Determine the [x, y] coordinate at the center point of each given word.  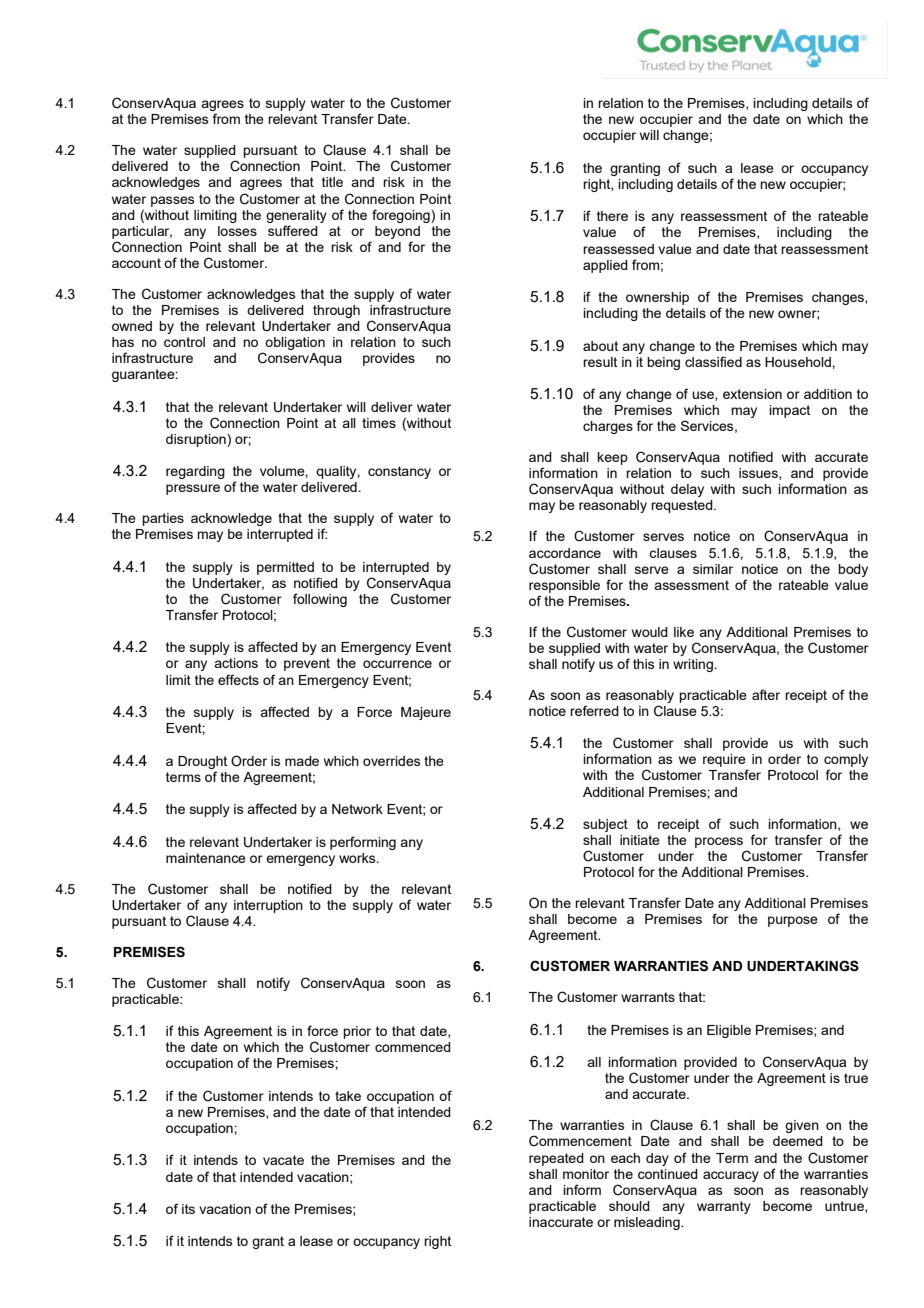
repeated [556, 1159]
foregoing [402, 216]
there [612, 216]
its [188, 1209]
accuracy [731, 1176]
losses [237, 231]
